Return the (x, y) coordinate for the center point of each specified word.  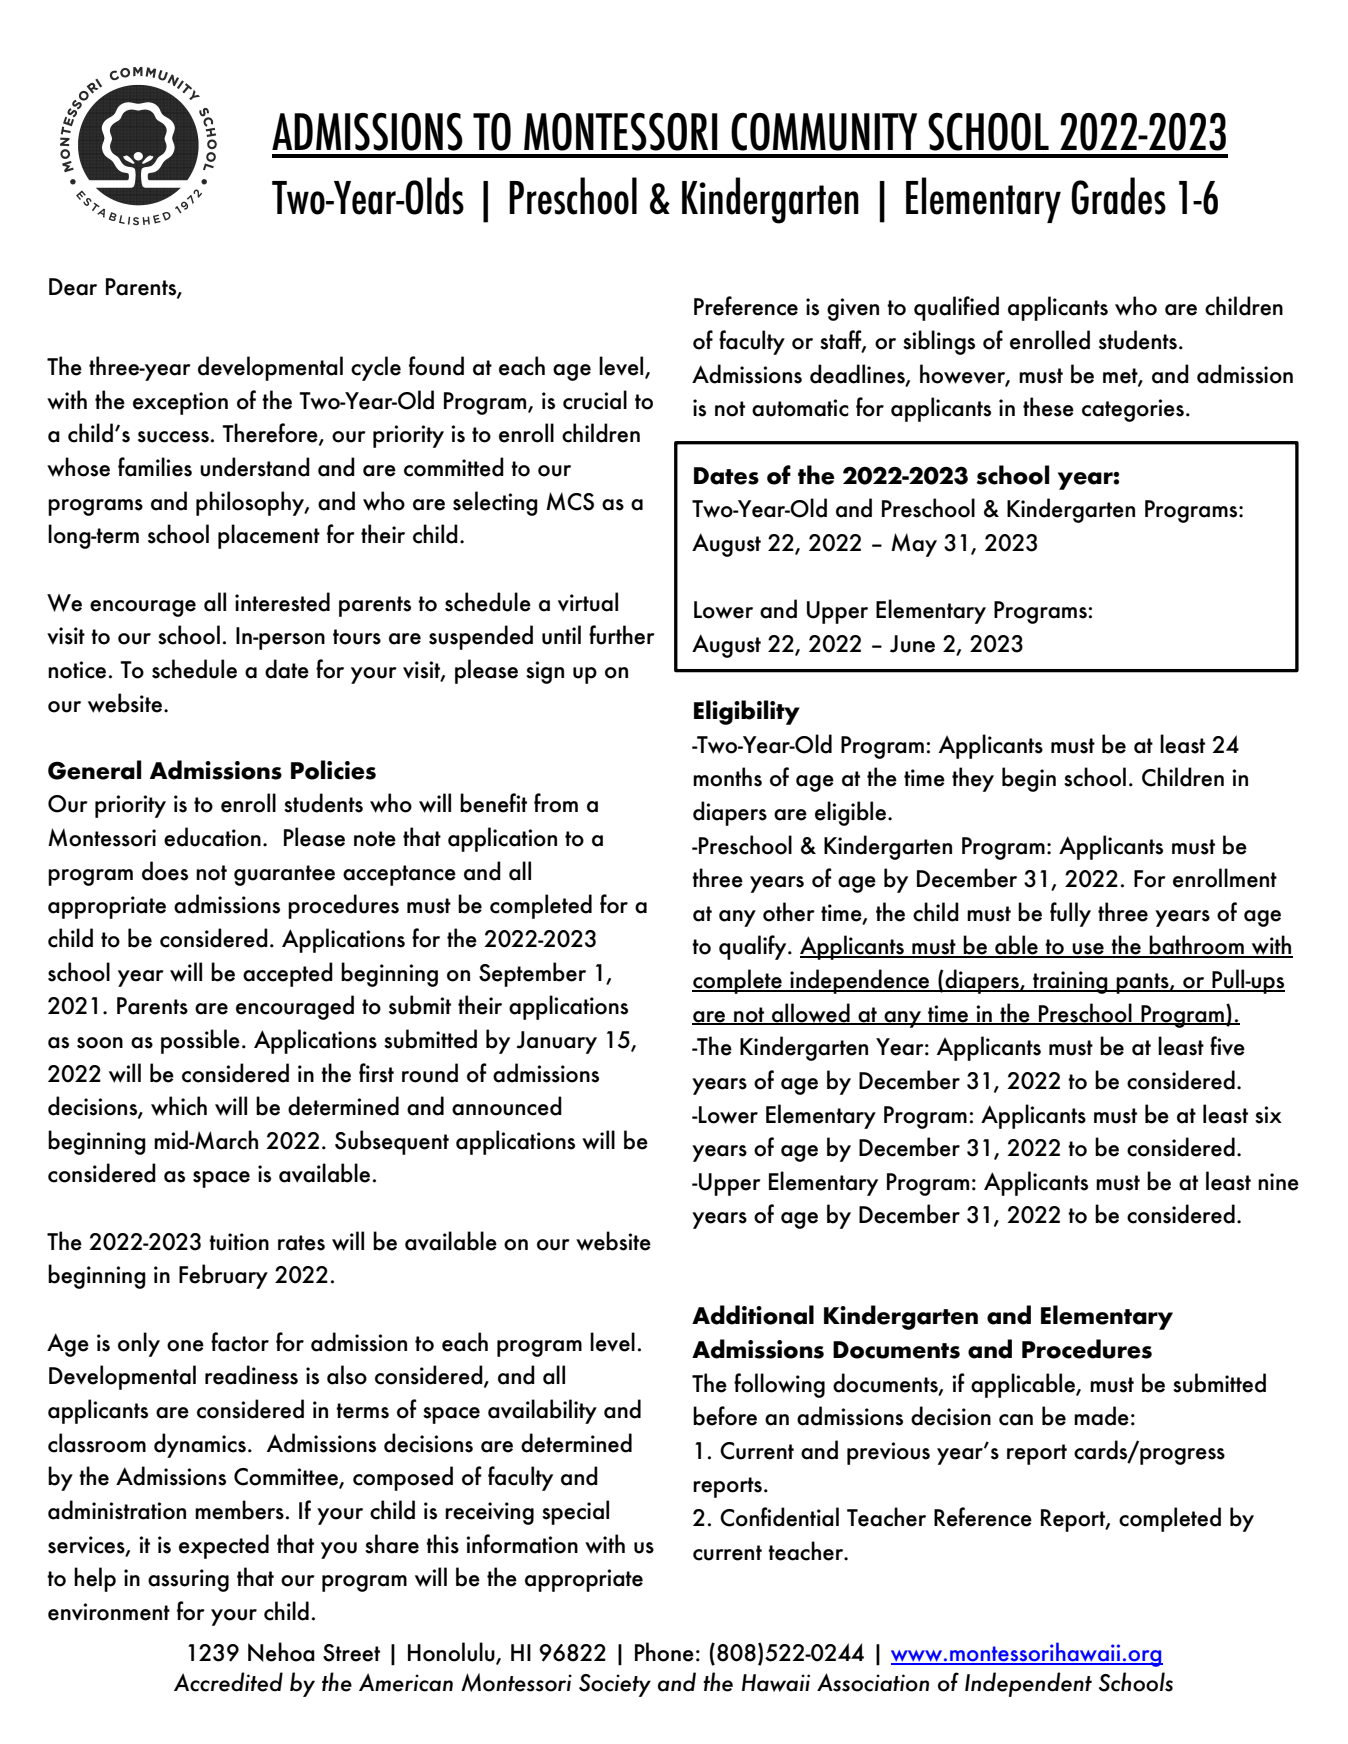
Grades (1118, 196)
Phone (664, 1652)
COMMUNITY (824, 132)
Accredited (228, 1682)
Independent (1028, 1684)
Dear (73, 287)
